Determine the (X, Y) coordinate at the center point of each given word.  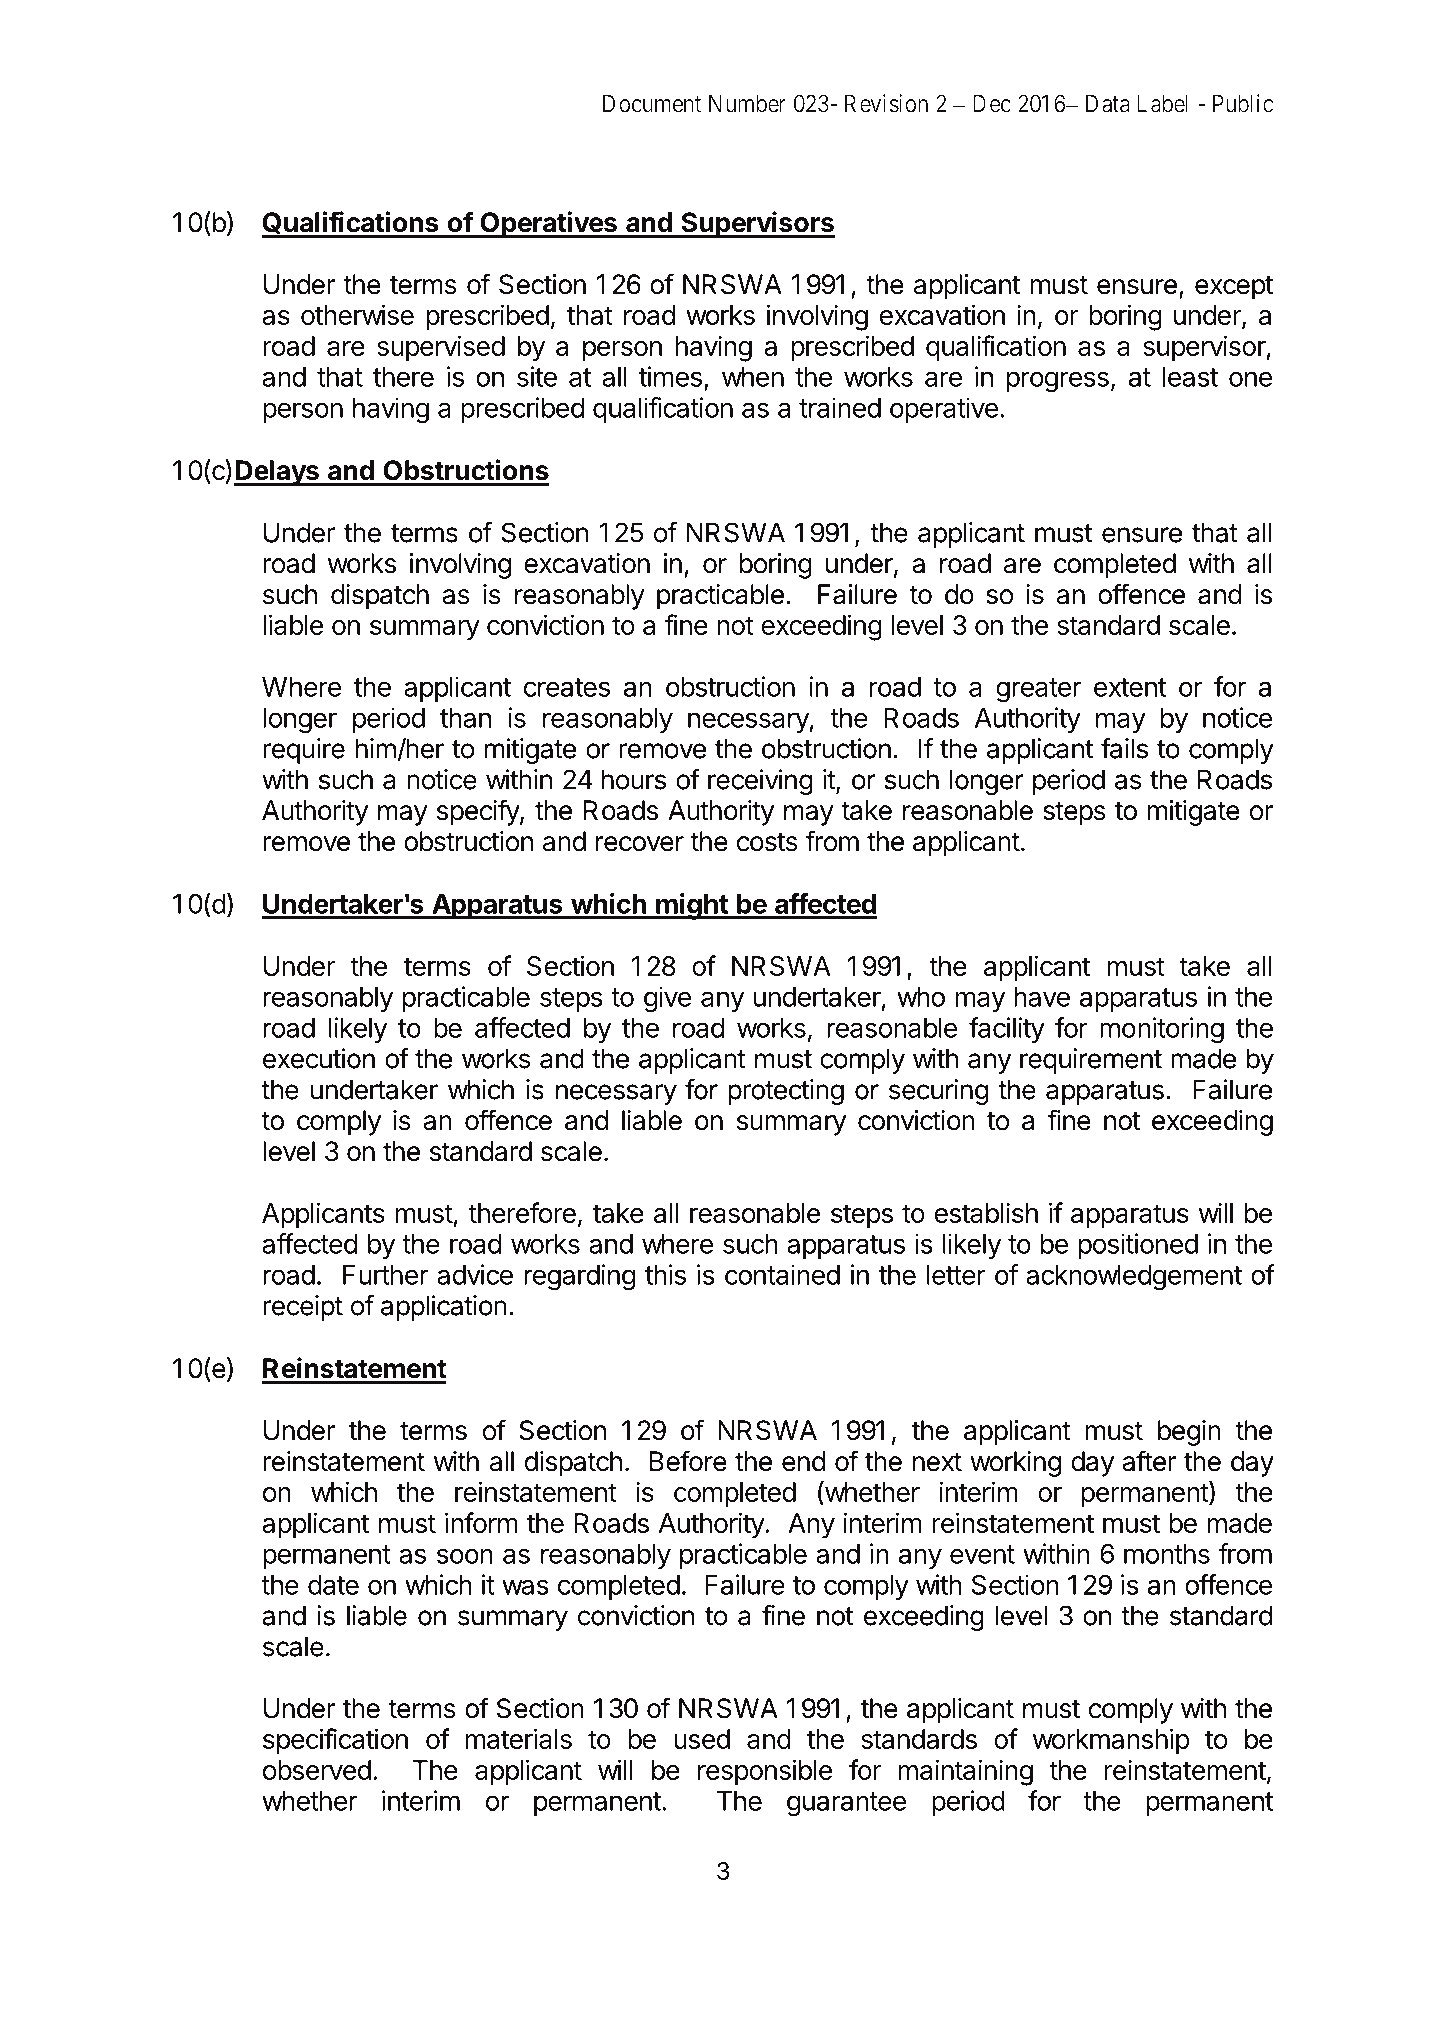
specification (335, 1741)
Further (385, 1275)
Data (1108, 103)
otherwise (357, 314)
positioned (1138, 1246)
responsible (765, 1772)
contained (782, 1274)
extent (1130, 687)
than (465, 718)
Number (747, 103)
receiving (760, 782)
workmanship (1111, 1741)
